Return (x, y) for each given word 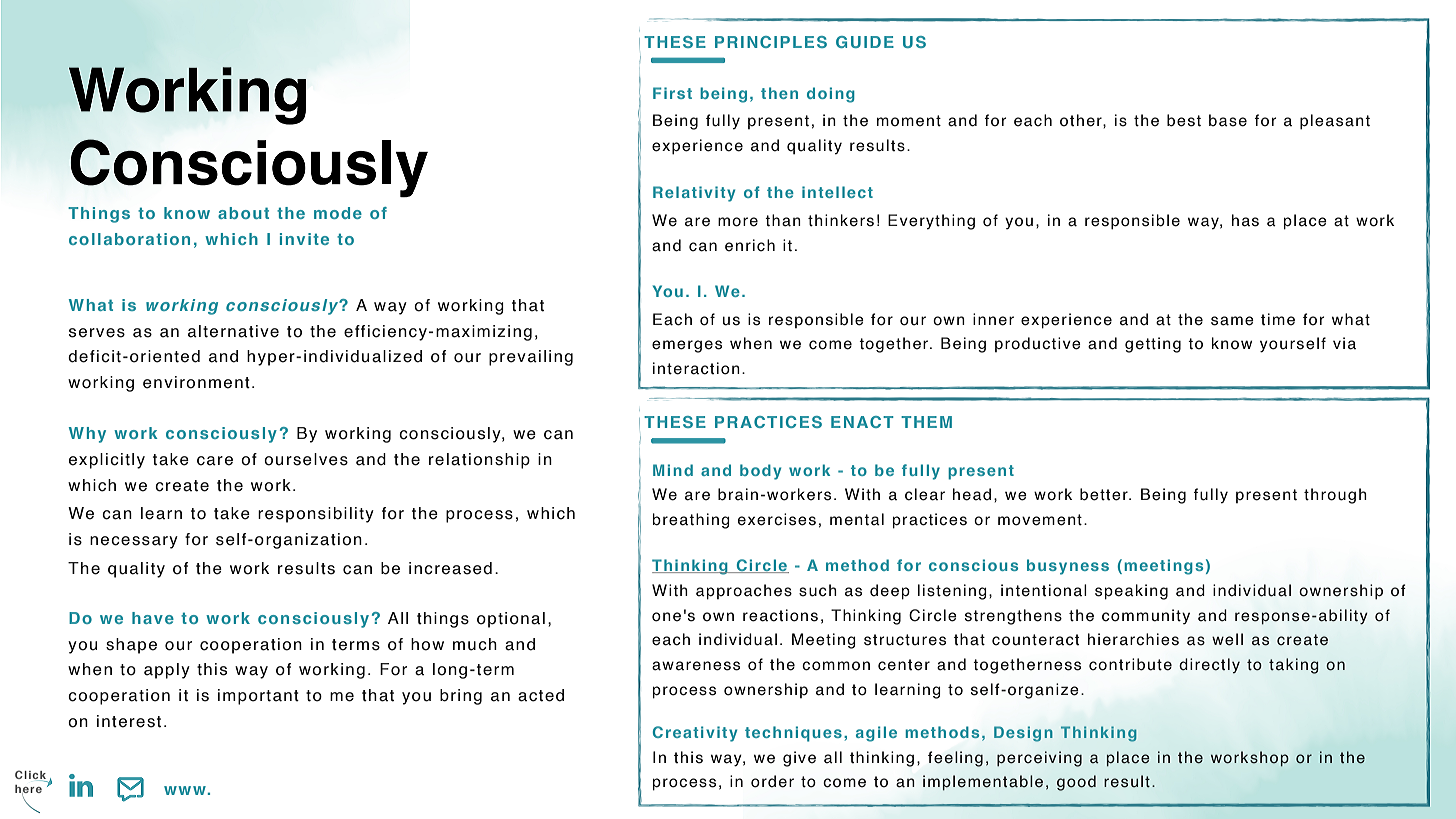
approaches (744, 592)
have (153, 618)
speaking (1131, 592)
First (672, 93)
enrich (750, 245)
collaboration (129, 239)
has (1245, 220)
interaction (696, 368)
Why (87, 435)
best (1184, 120)
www (185, 790)
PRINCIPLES (771, 42)
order (772, 781)
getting (1153, 345)
